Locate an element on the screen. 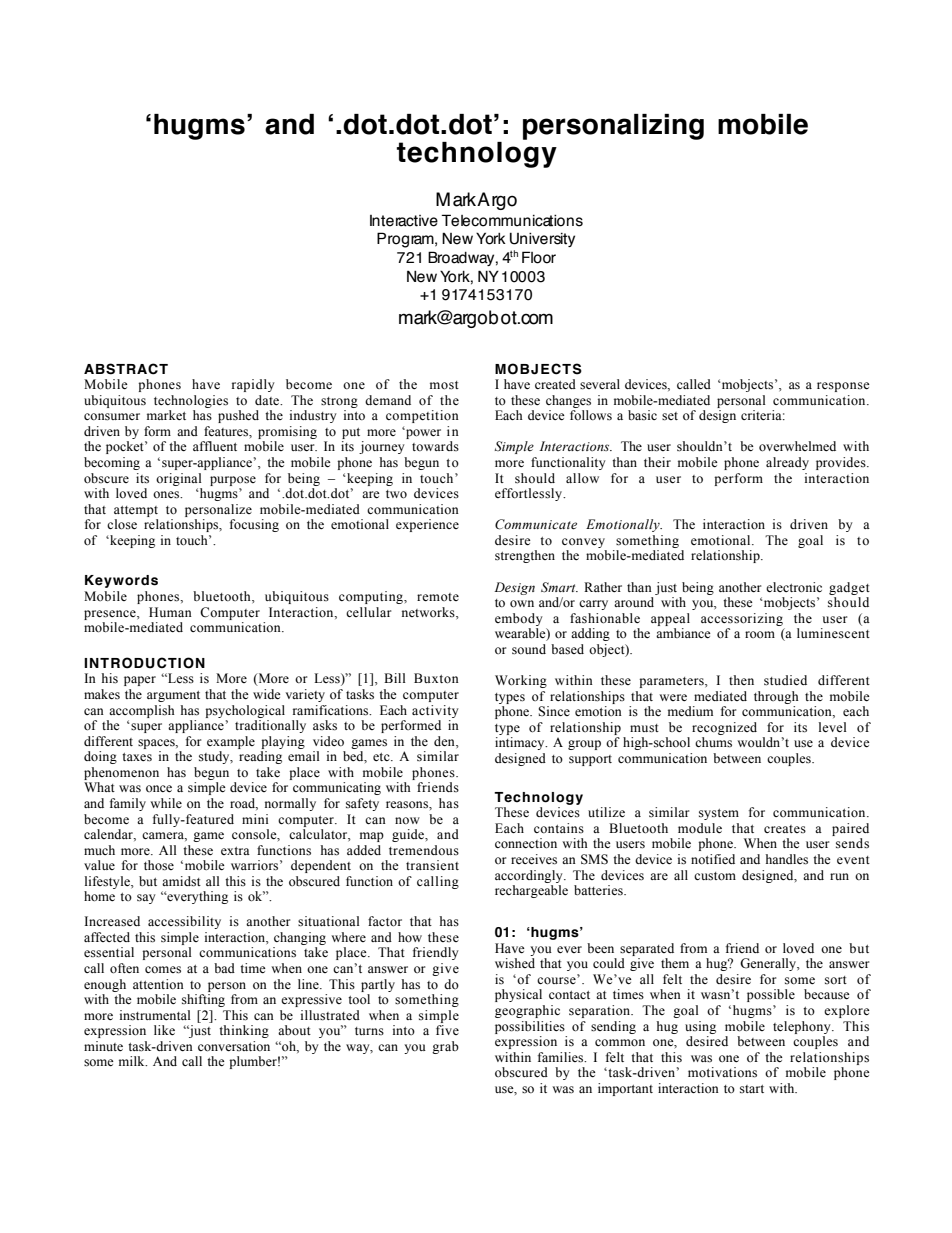 The image size is (952, 1233). handles is located at coordinates (787, 859).
